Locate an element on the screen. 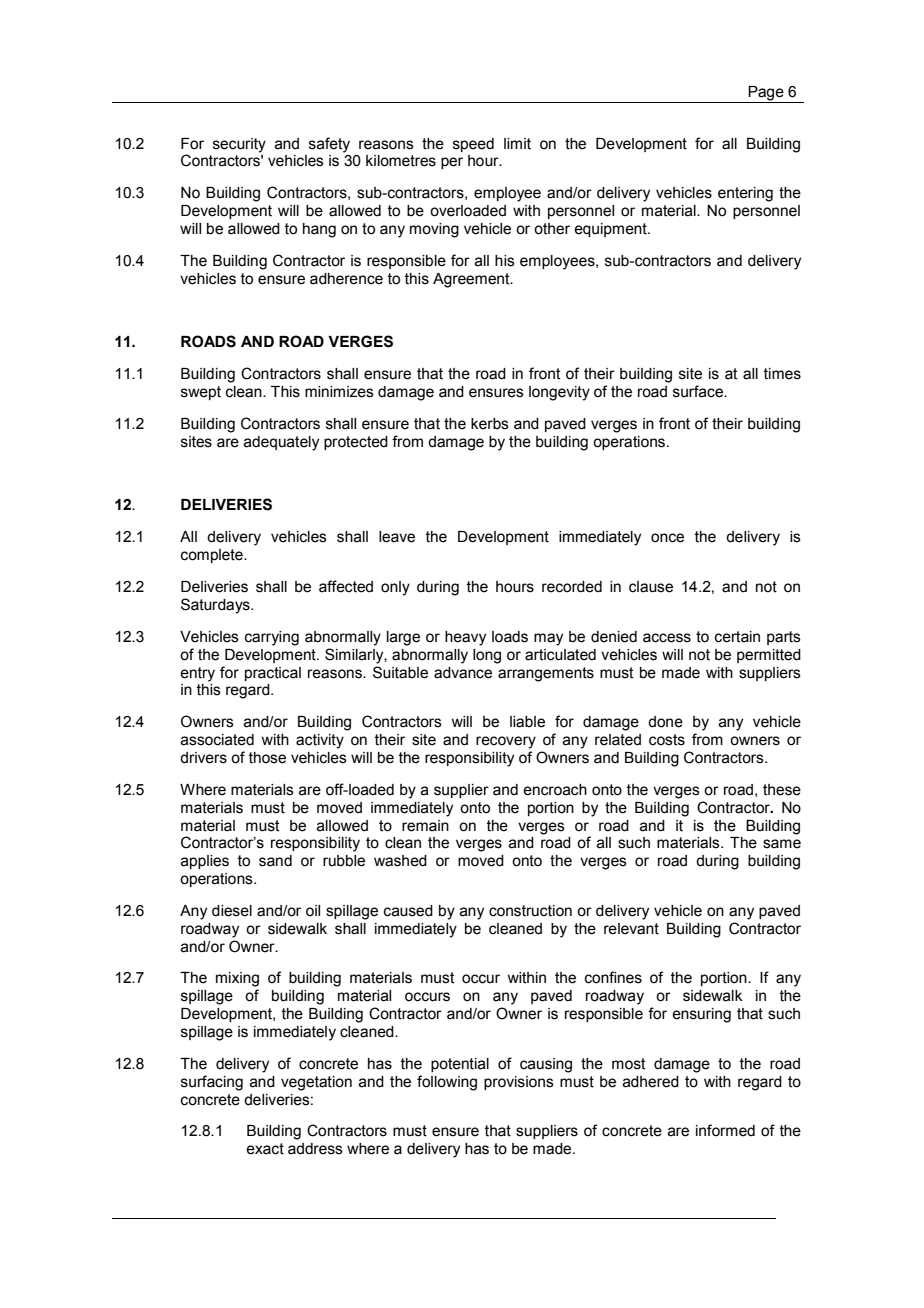 The image size is (924, 1308). construction is located at coordinates (530, 911).
